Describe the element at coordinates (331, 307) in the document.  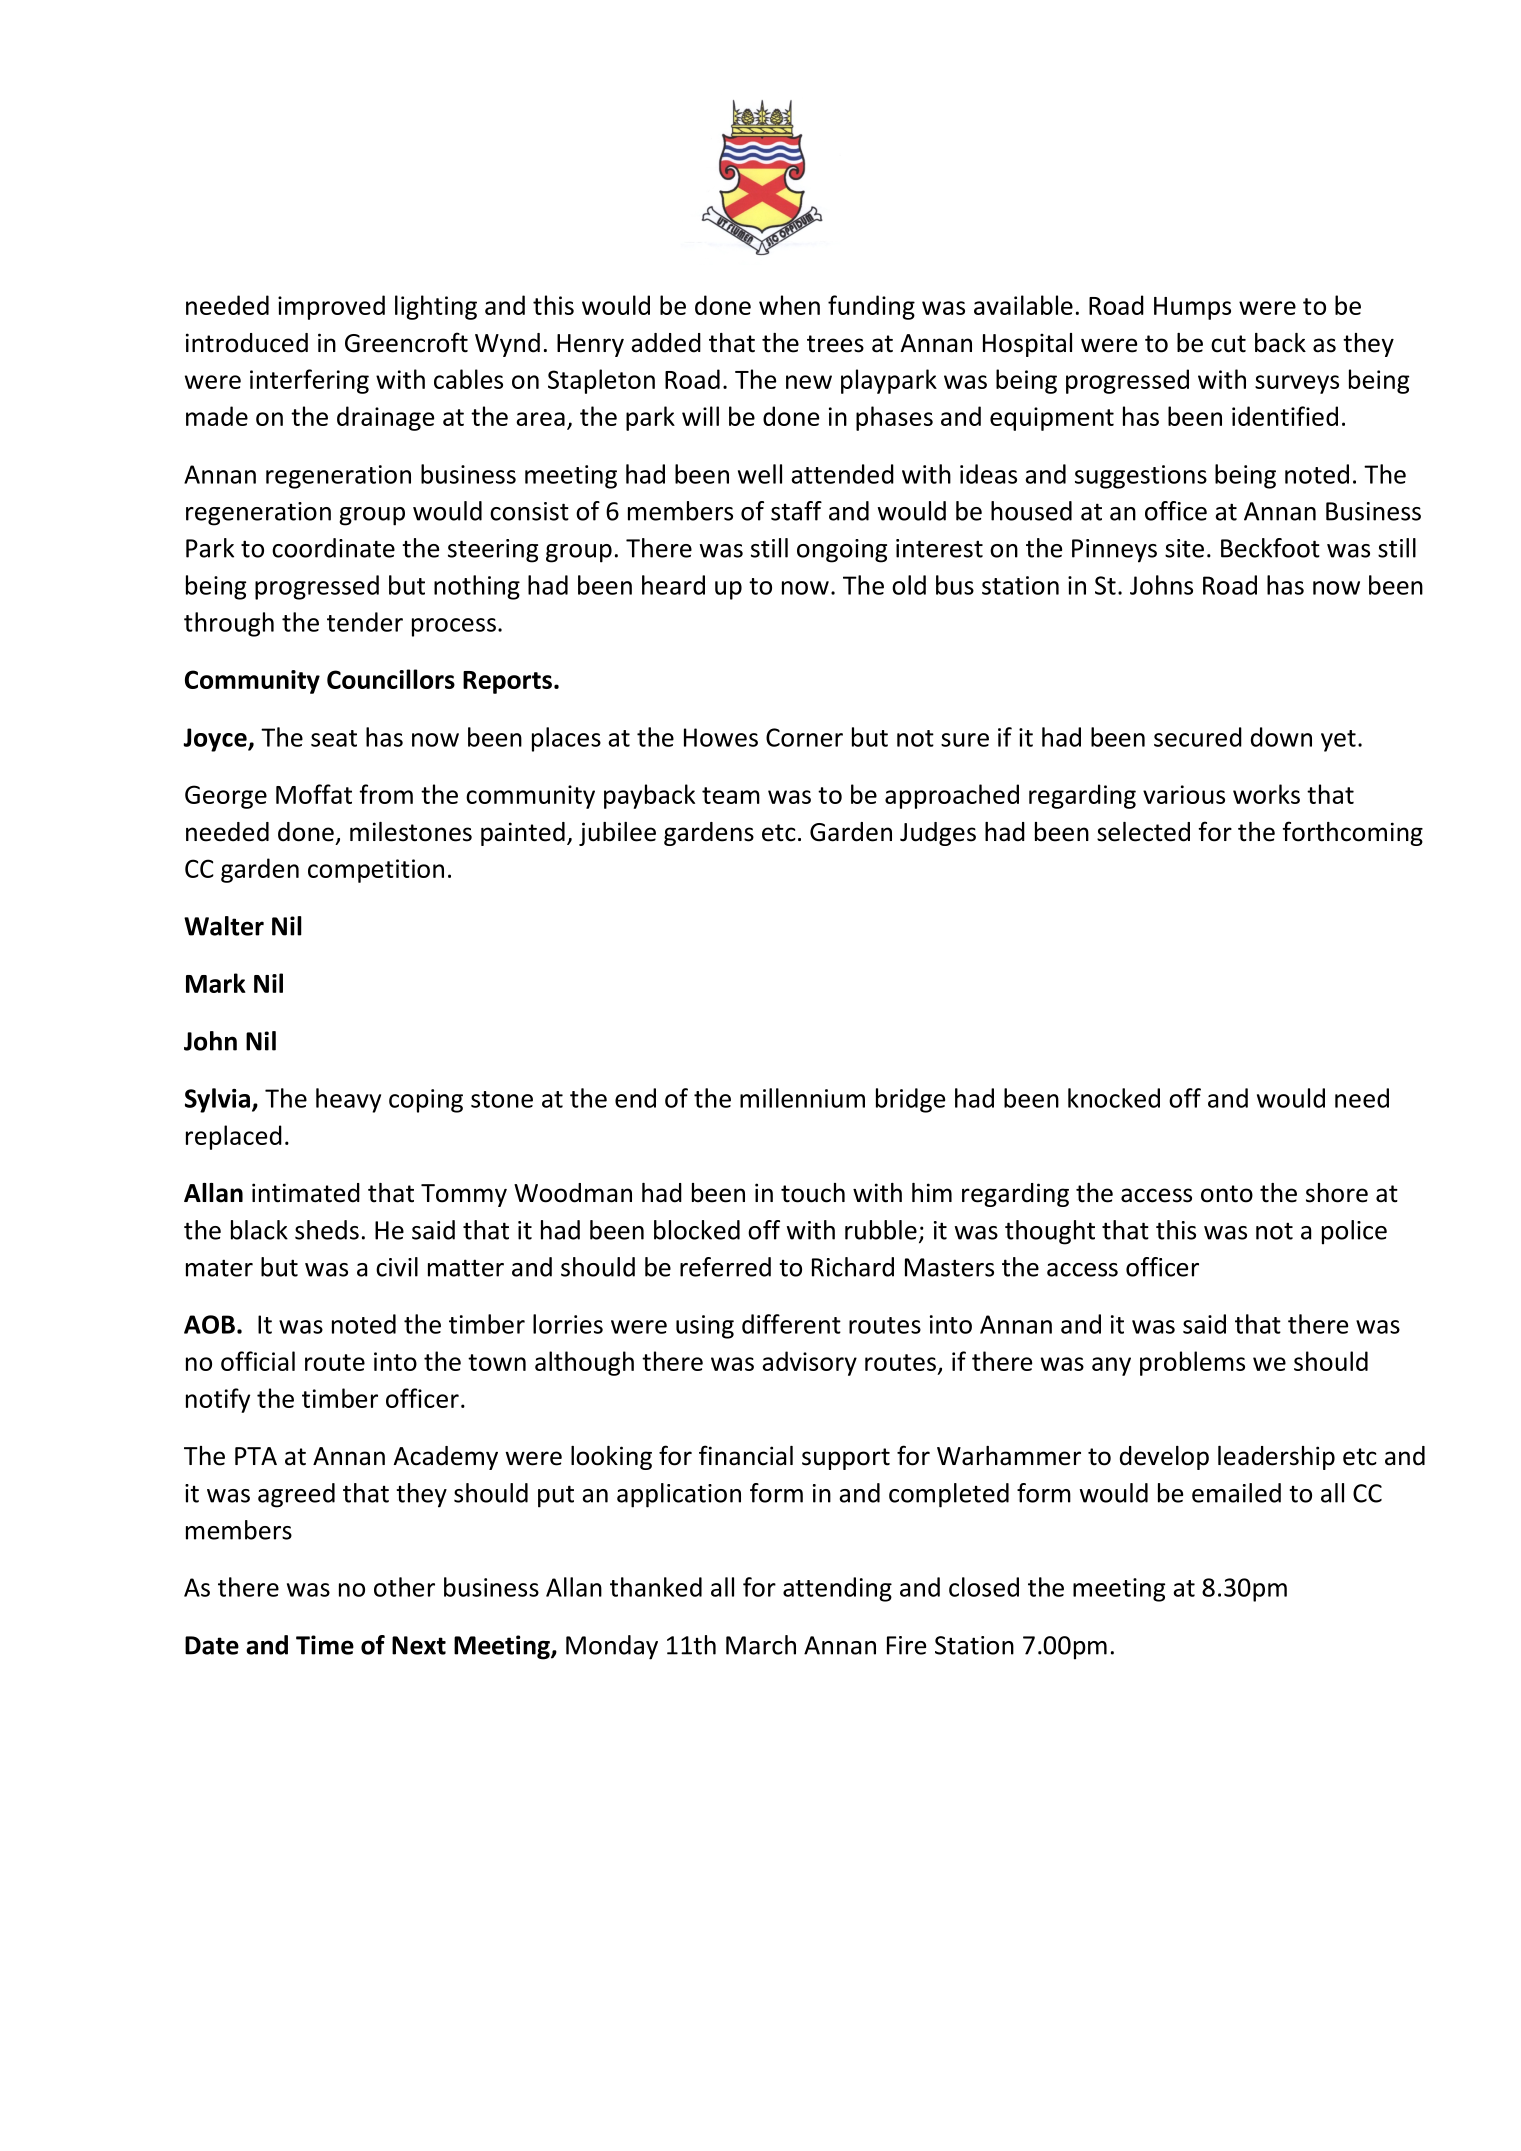
I see `improved` at that location.
